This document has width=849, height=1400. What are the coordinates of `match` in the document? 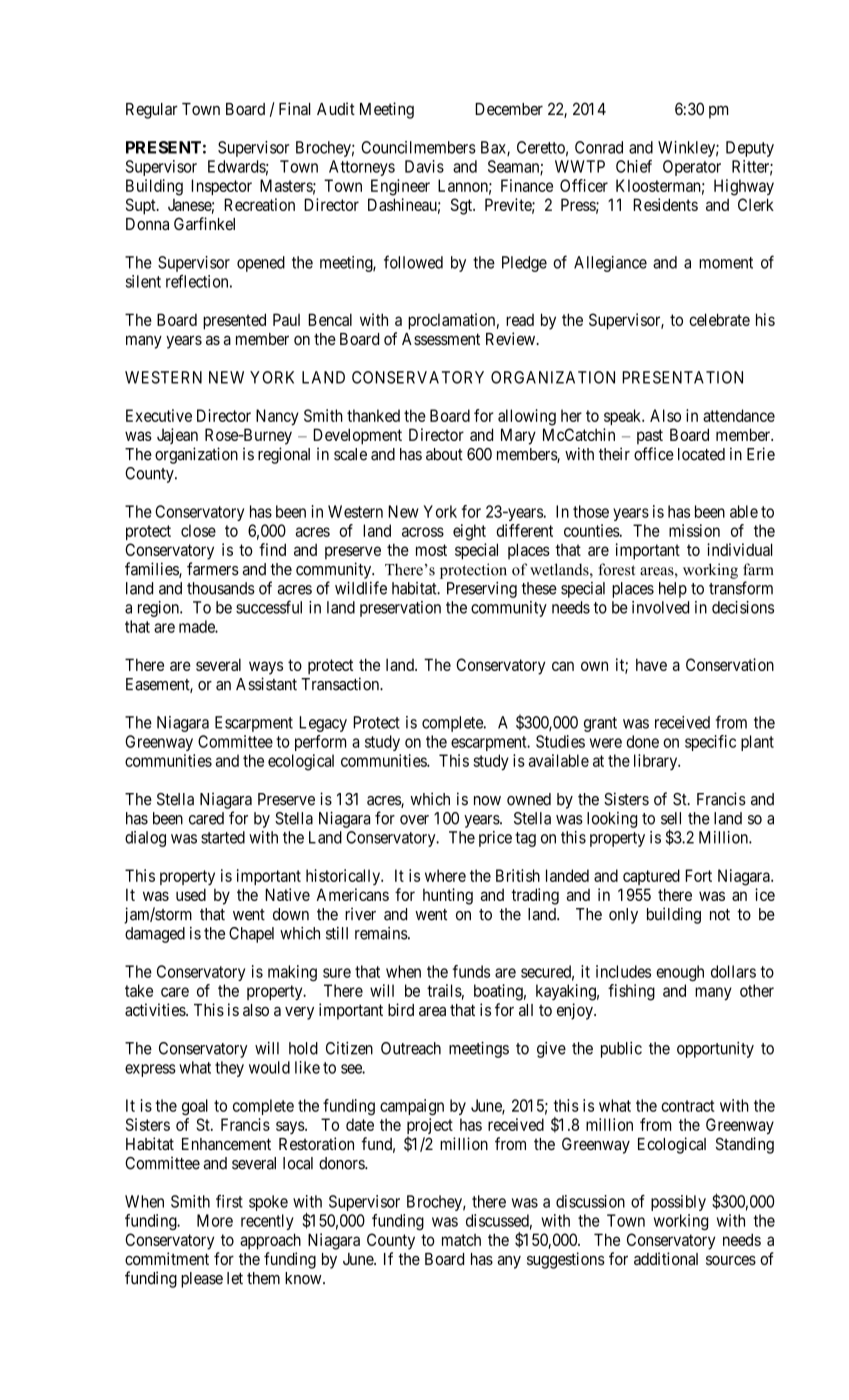 It's located at (461, 1240).
